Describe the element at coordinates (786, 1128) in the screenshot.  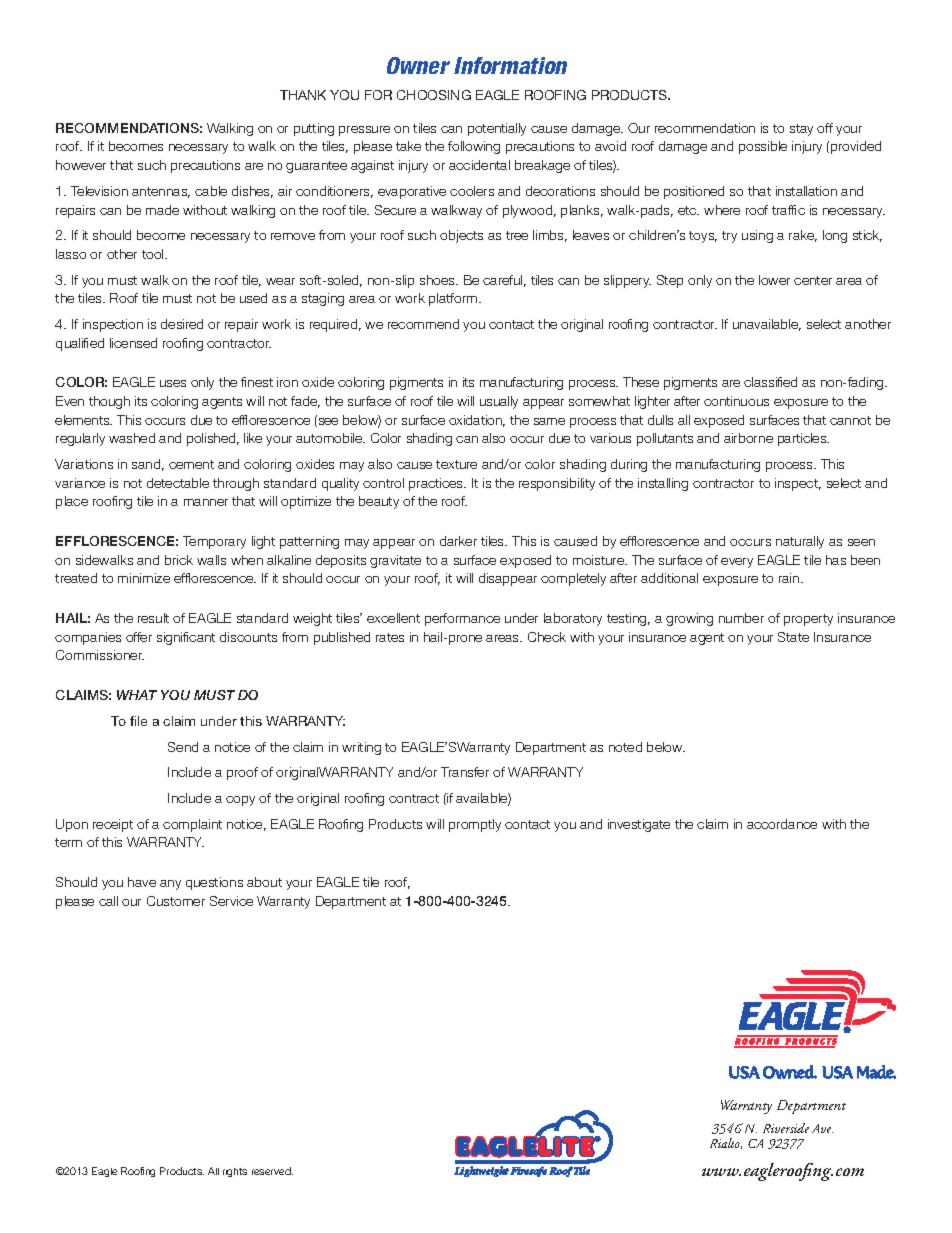
I see `Riverside` at that location.
